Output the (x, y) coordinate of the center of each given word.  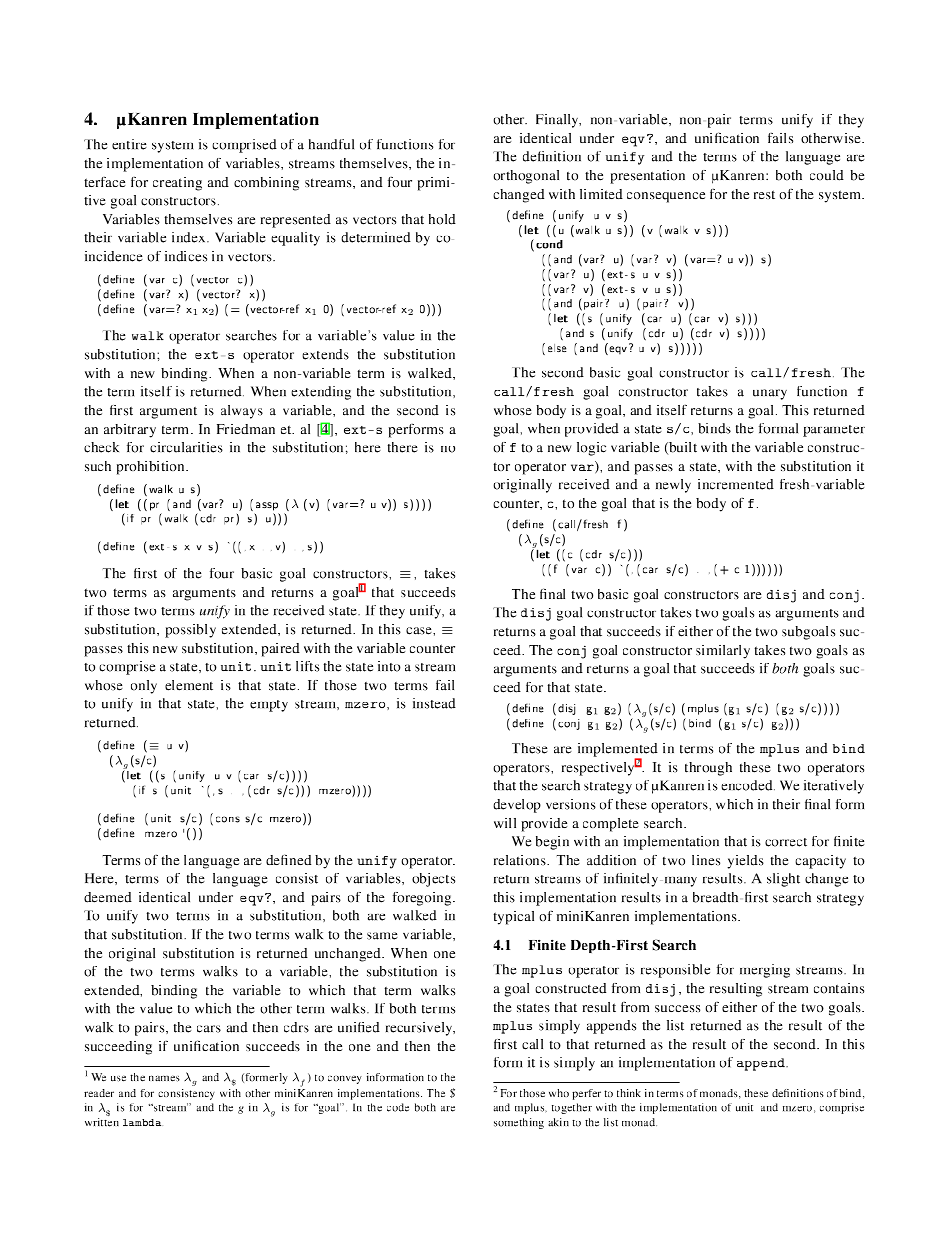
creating (177, 184)
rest (764, 194)
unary (770, 394)
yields (745, 862)
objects (433, 880)
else (557, 348)
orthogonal (526, 177)
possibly (190, 631)
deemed (108, 897)
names (164, 1079)
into (389, 666)
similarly (723, 652)
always (242, 412)
